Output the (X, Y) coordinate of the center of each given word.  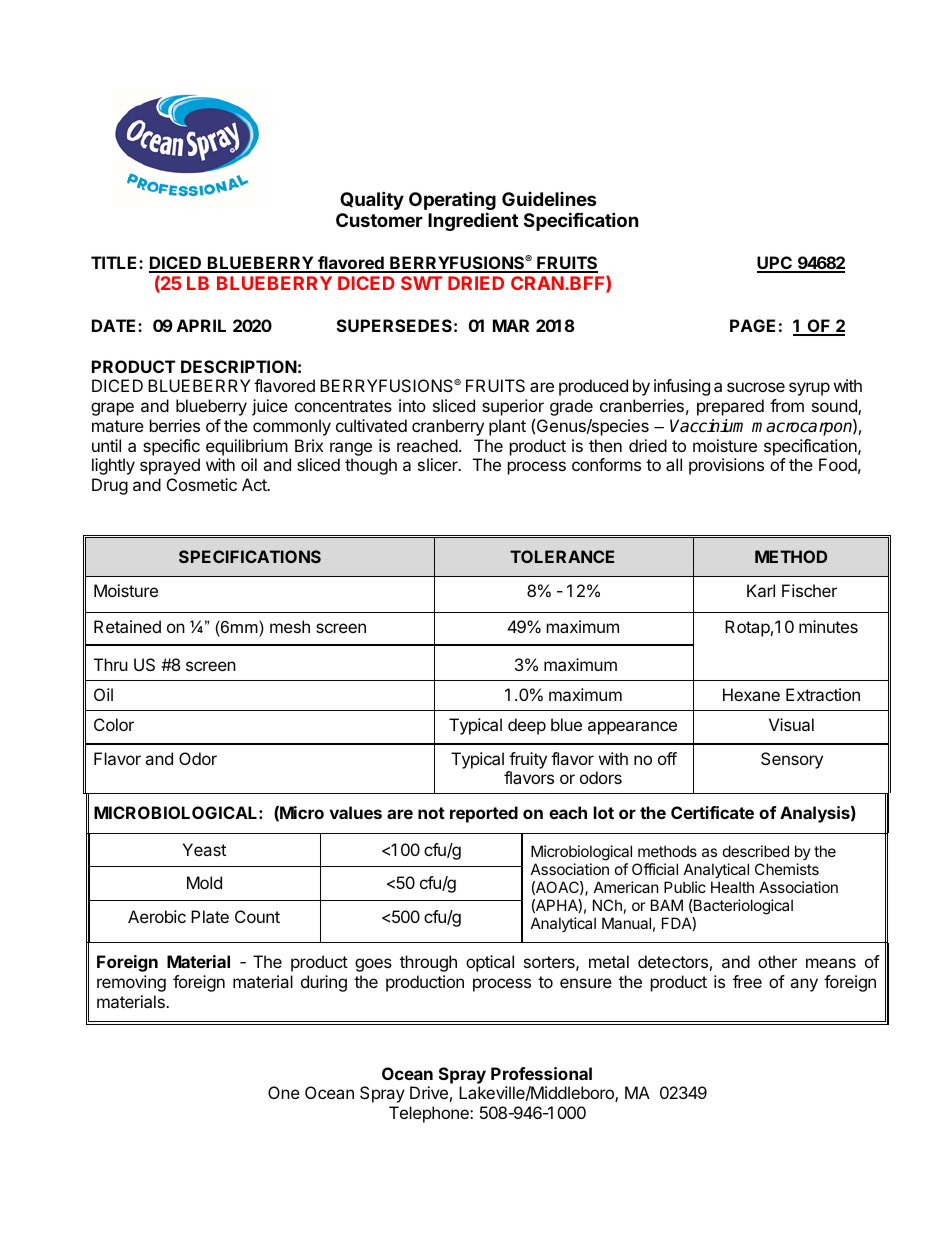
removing (131, 983)
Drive (429, 1092)
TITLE (115, 262)
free (747, 981)
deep (527, 726)
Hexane (751, 694)
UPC (775, 264)
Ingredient (473, 221)
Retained (127, 626)
